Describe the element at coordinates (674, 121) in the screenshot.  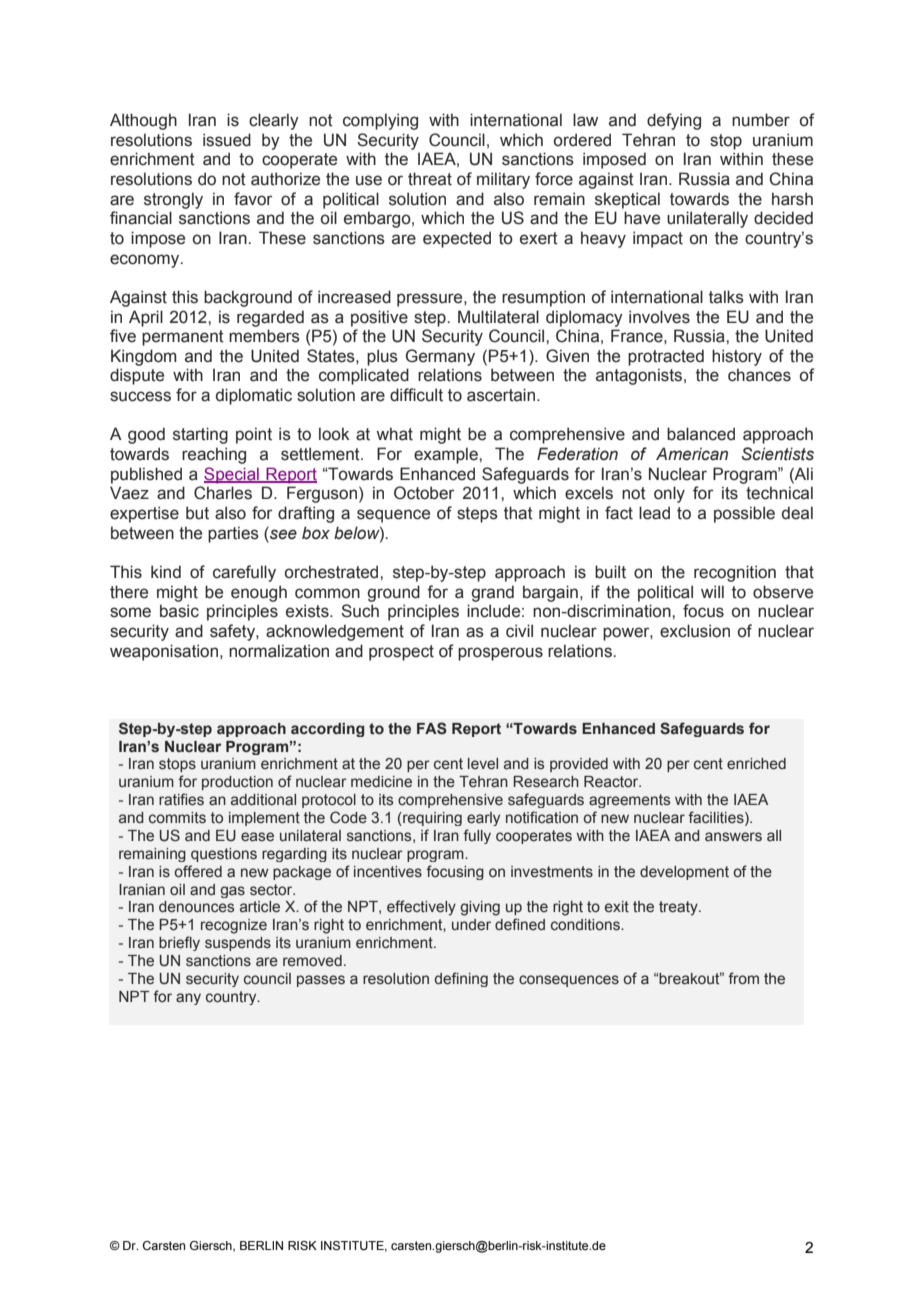
I see `defying` at that location.
